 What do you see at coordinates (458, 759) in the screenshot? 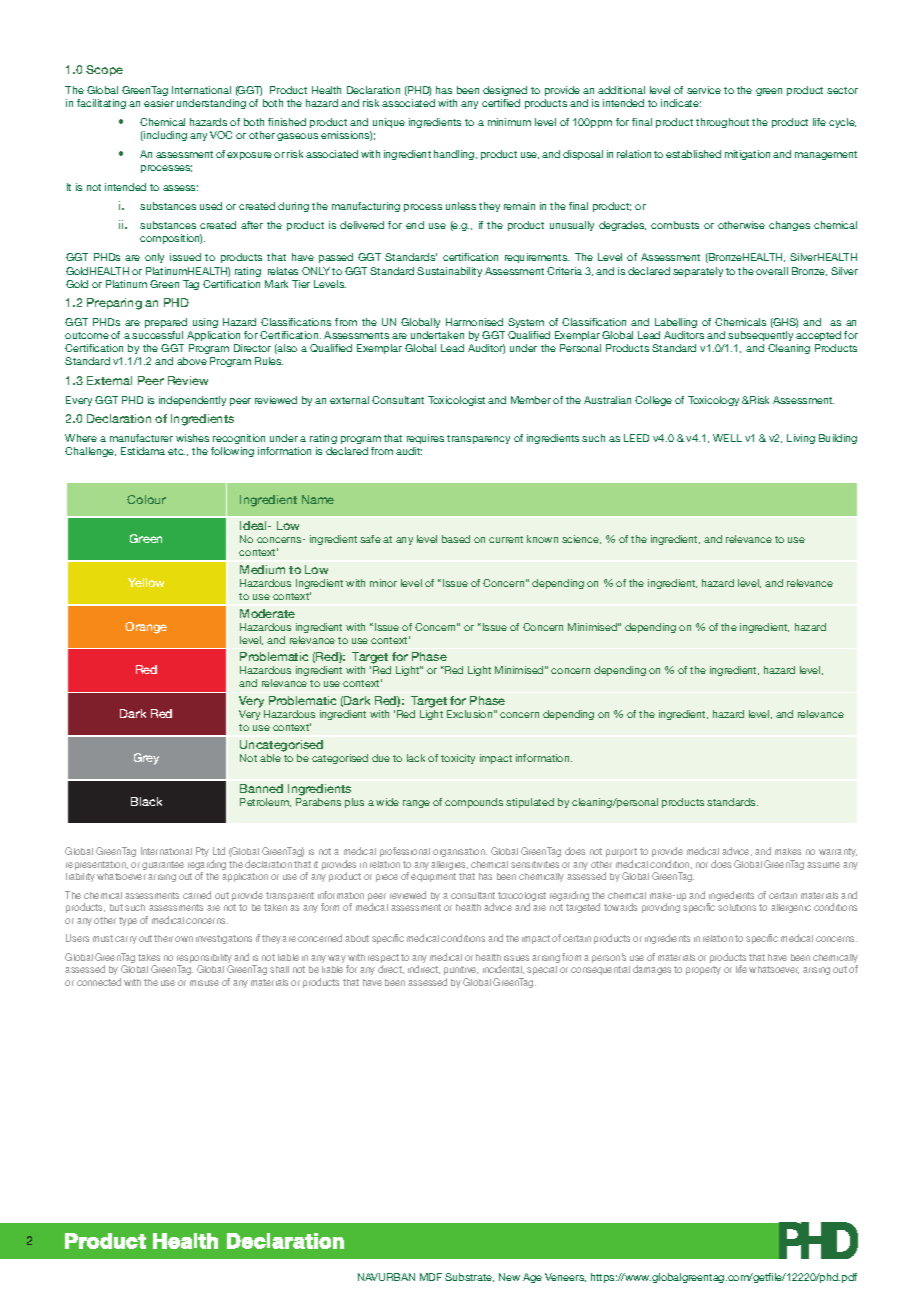
I see `toxicity` at bounding box center [458, 759].
